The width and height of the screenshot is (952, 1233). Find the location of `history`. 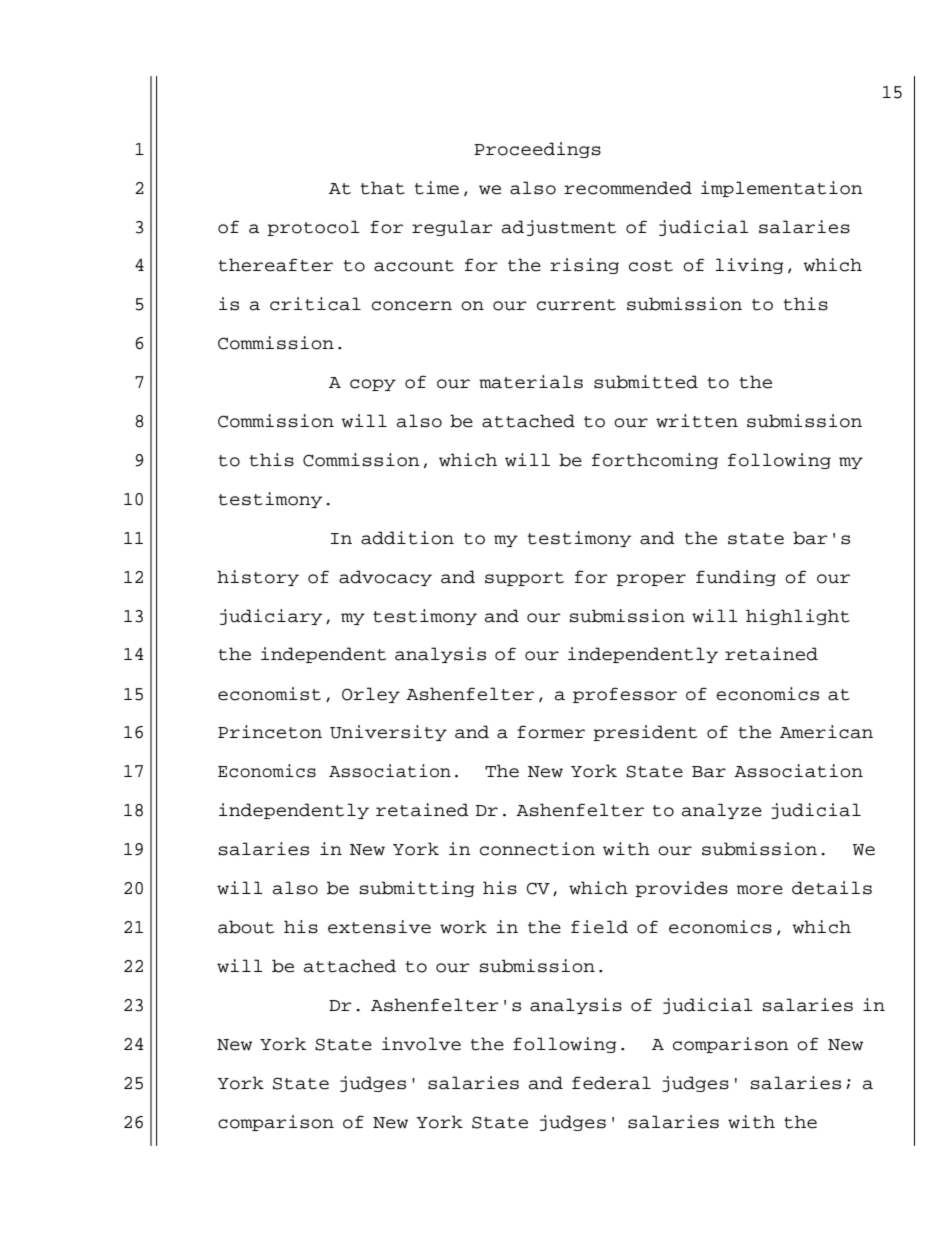

history is located at coordinates (258, 578).
